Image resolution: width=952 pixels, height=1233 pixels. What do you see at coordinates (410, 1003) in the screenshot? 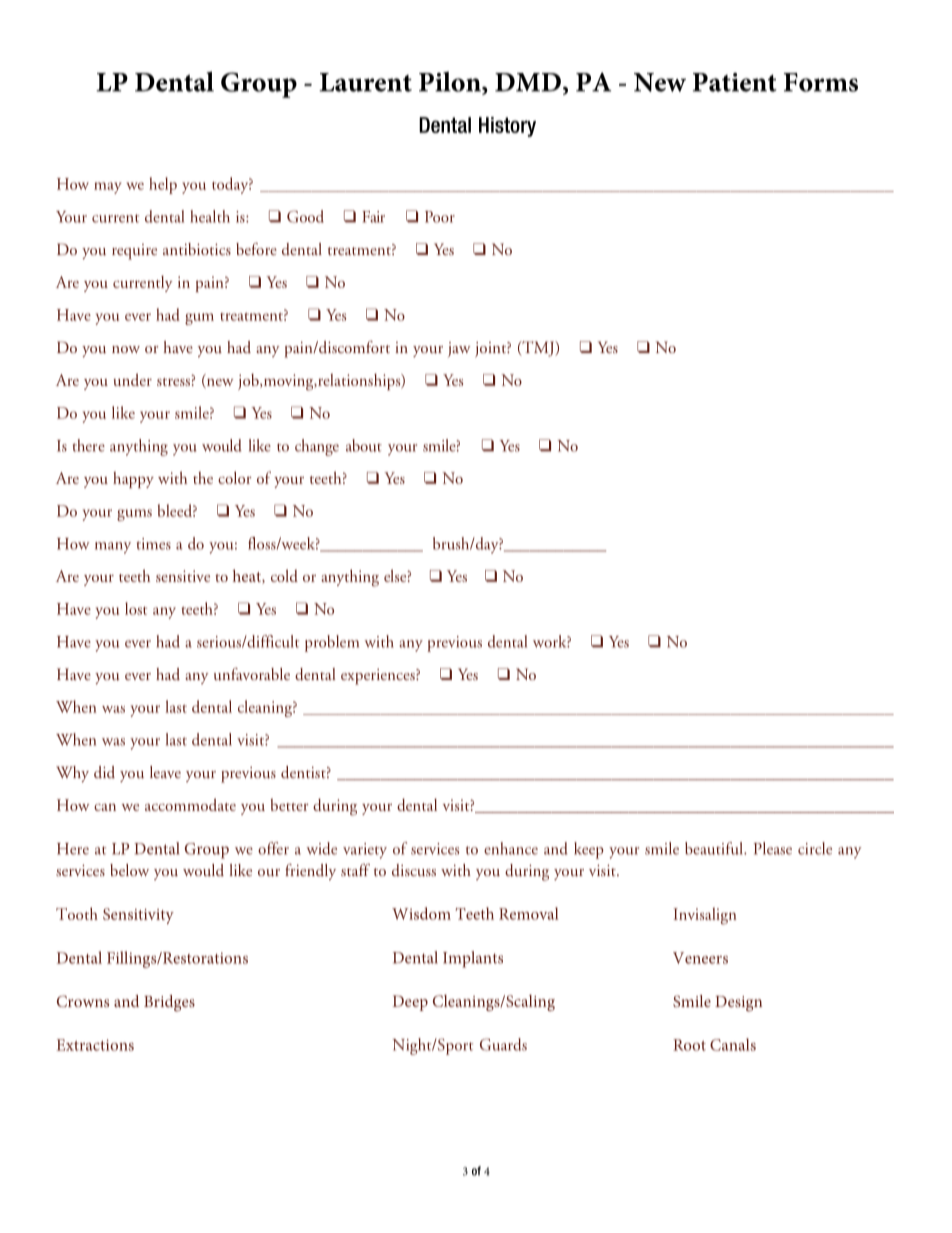
I see `Deep` at bounding box center [410, 1003].
